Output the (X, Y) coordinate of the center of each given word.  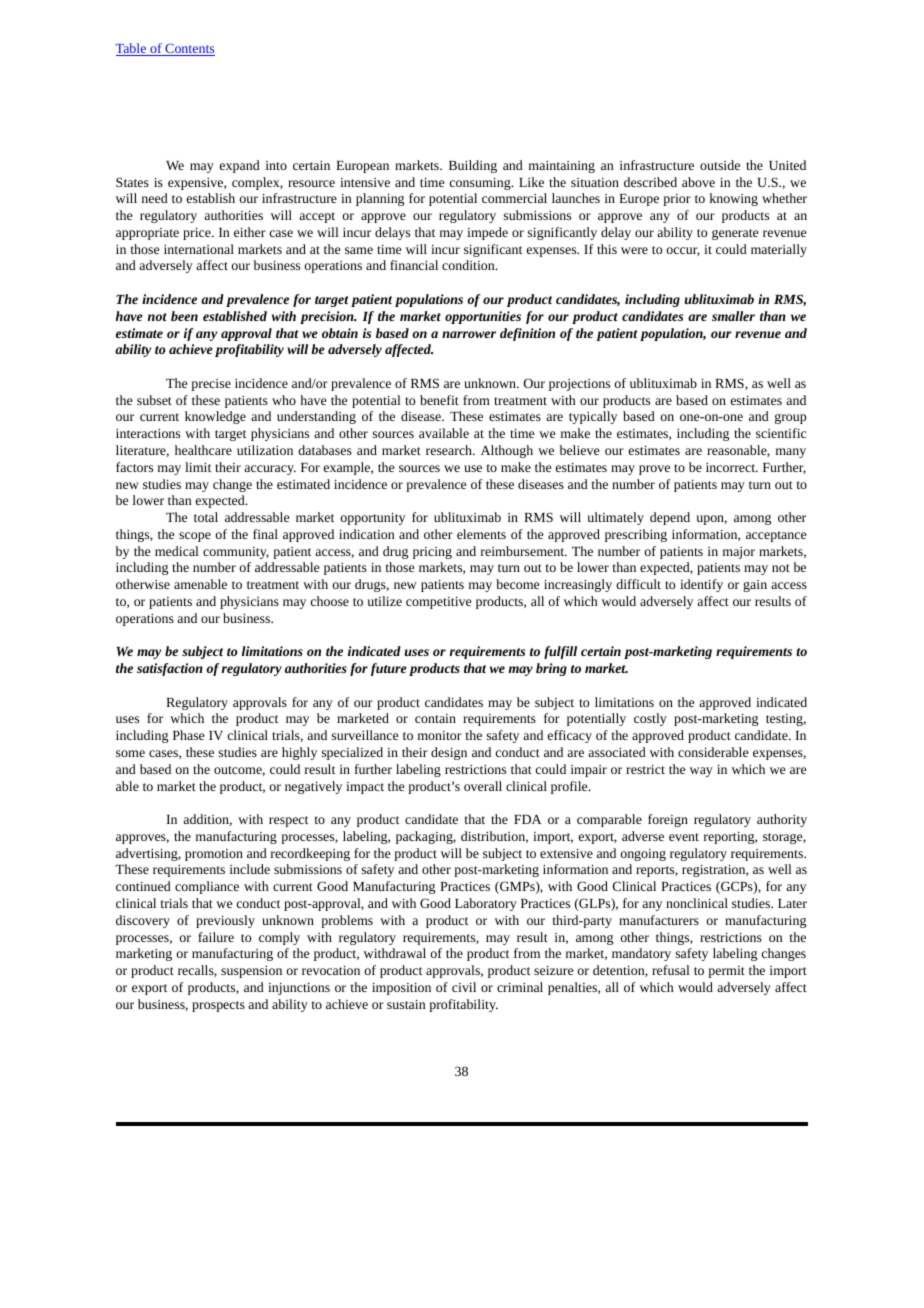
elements (481, 534)
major (739, 553)
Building (473, 166)
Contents (189, 50)
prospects (218, 1006)
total (206, 517)
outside (720, 165)
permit (726, 972)
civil (464, 987)
